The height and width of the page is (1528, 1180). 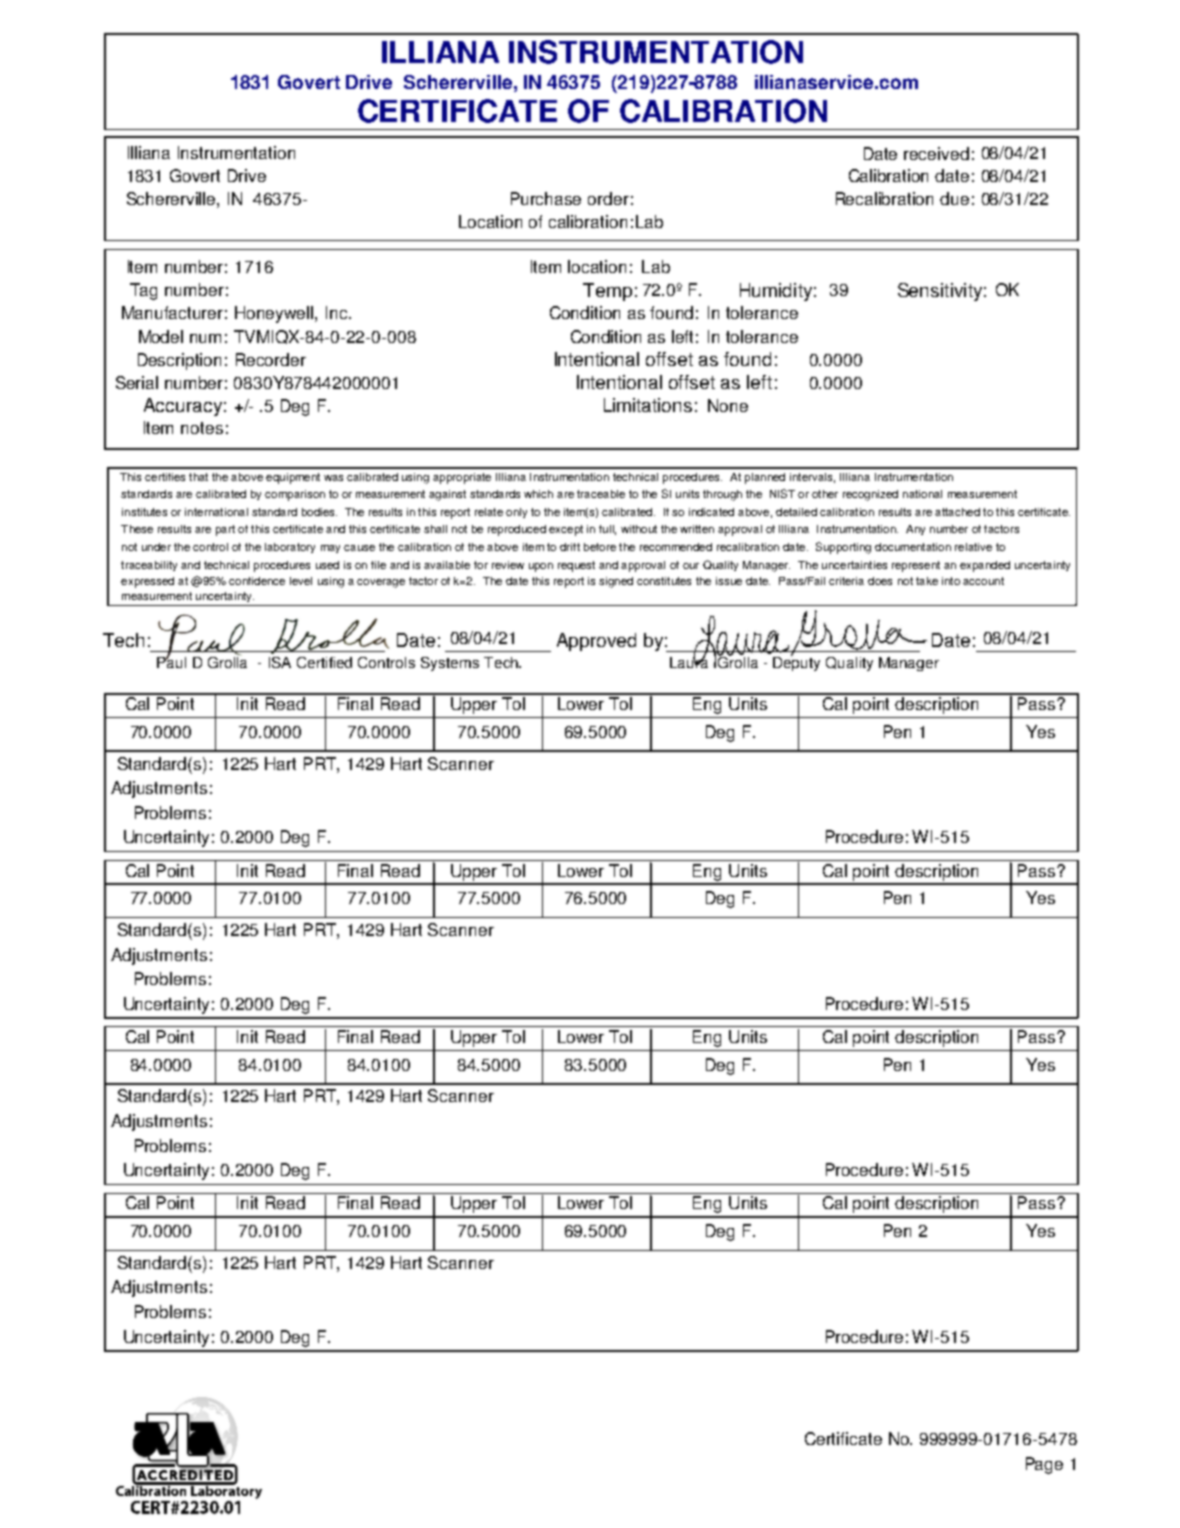 What do you see at coordinates (1044, 1465) in the page?
I see `Page` at bounding box center [1044, 1465].
